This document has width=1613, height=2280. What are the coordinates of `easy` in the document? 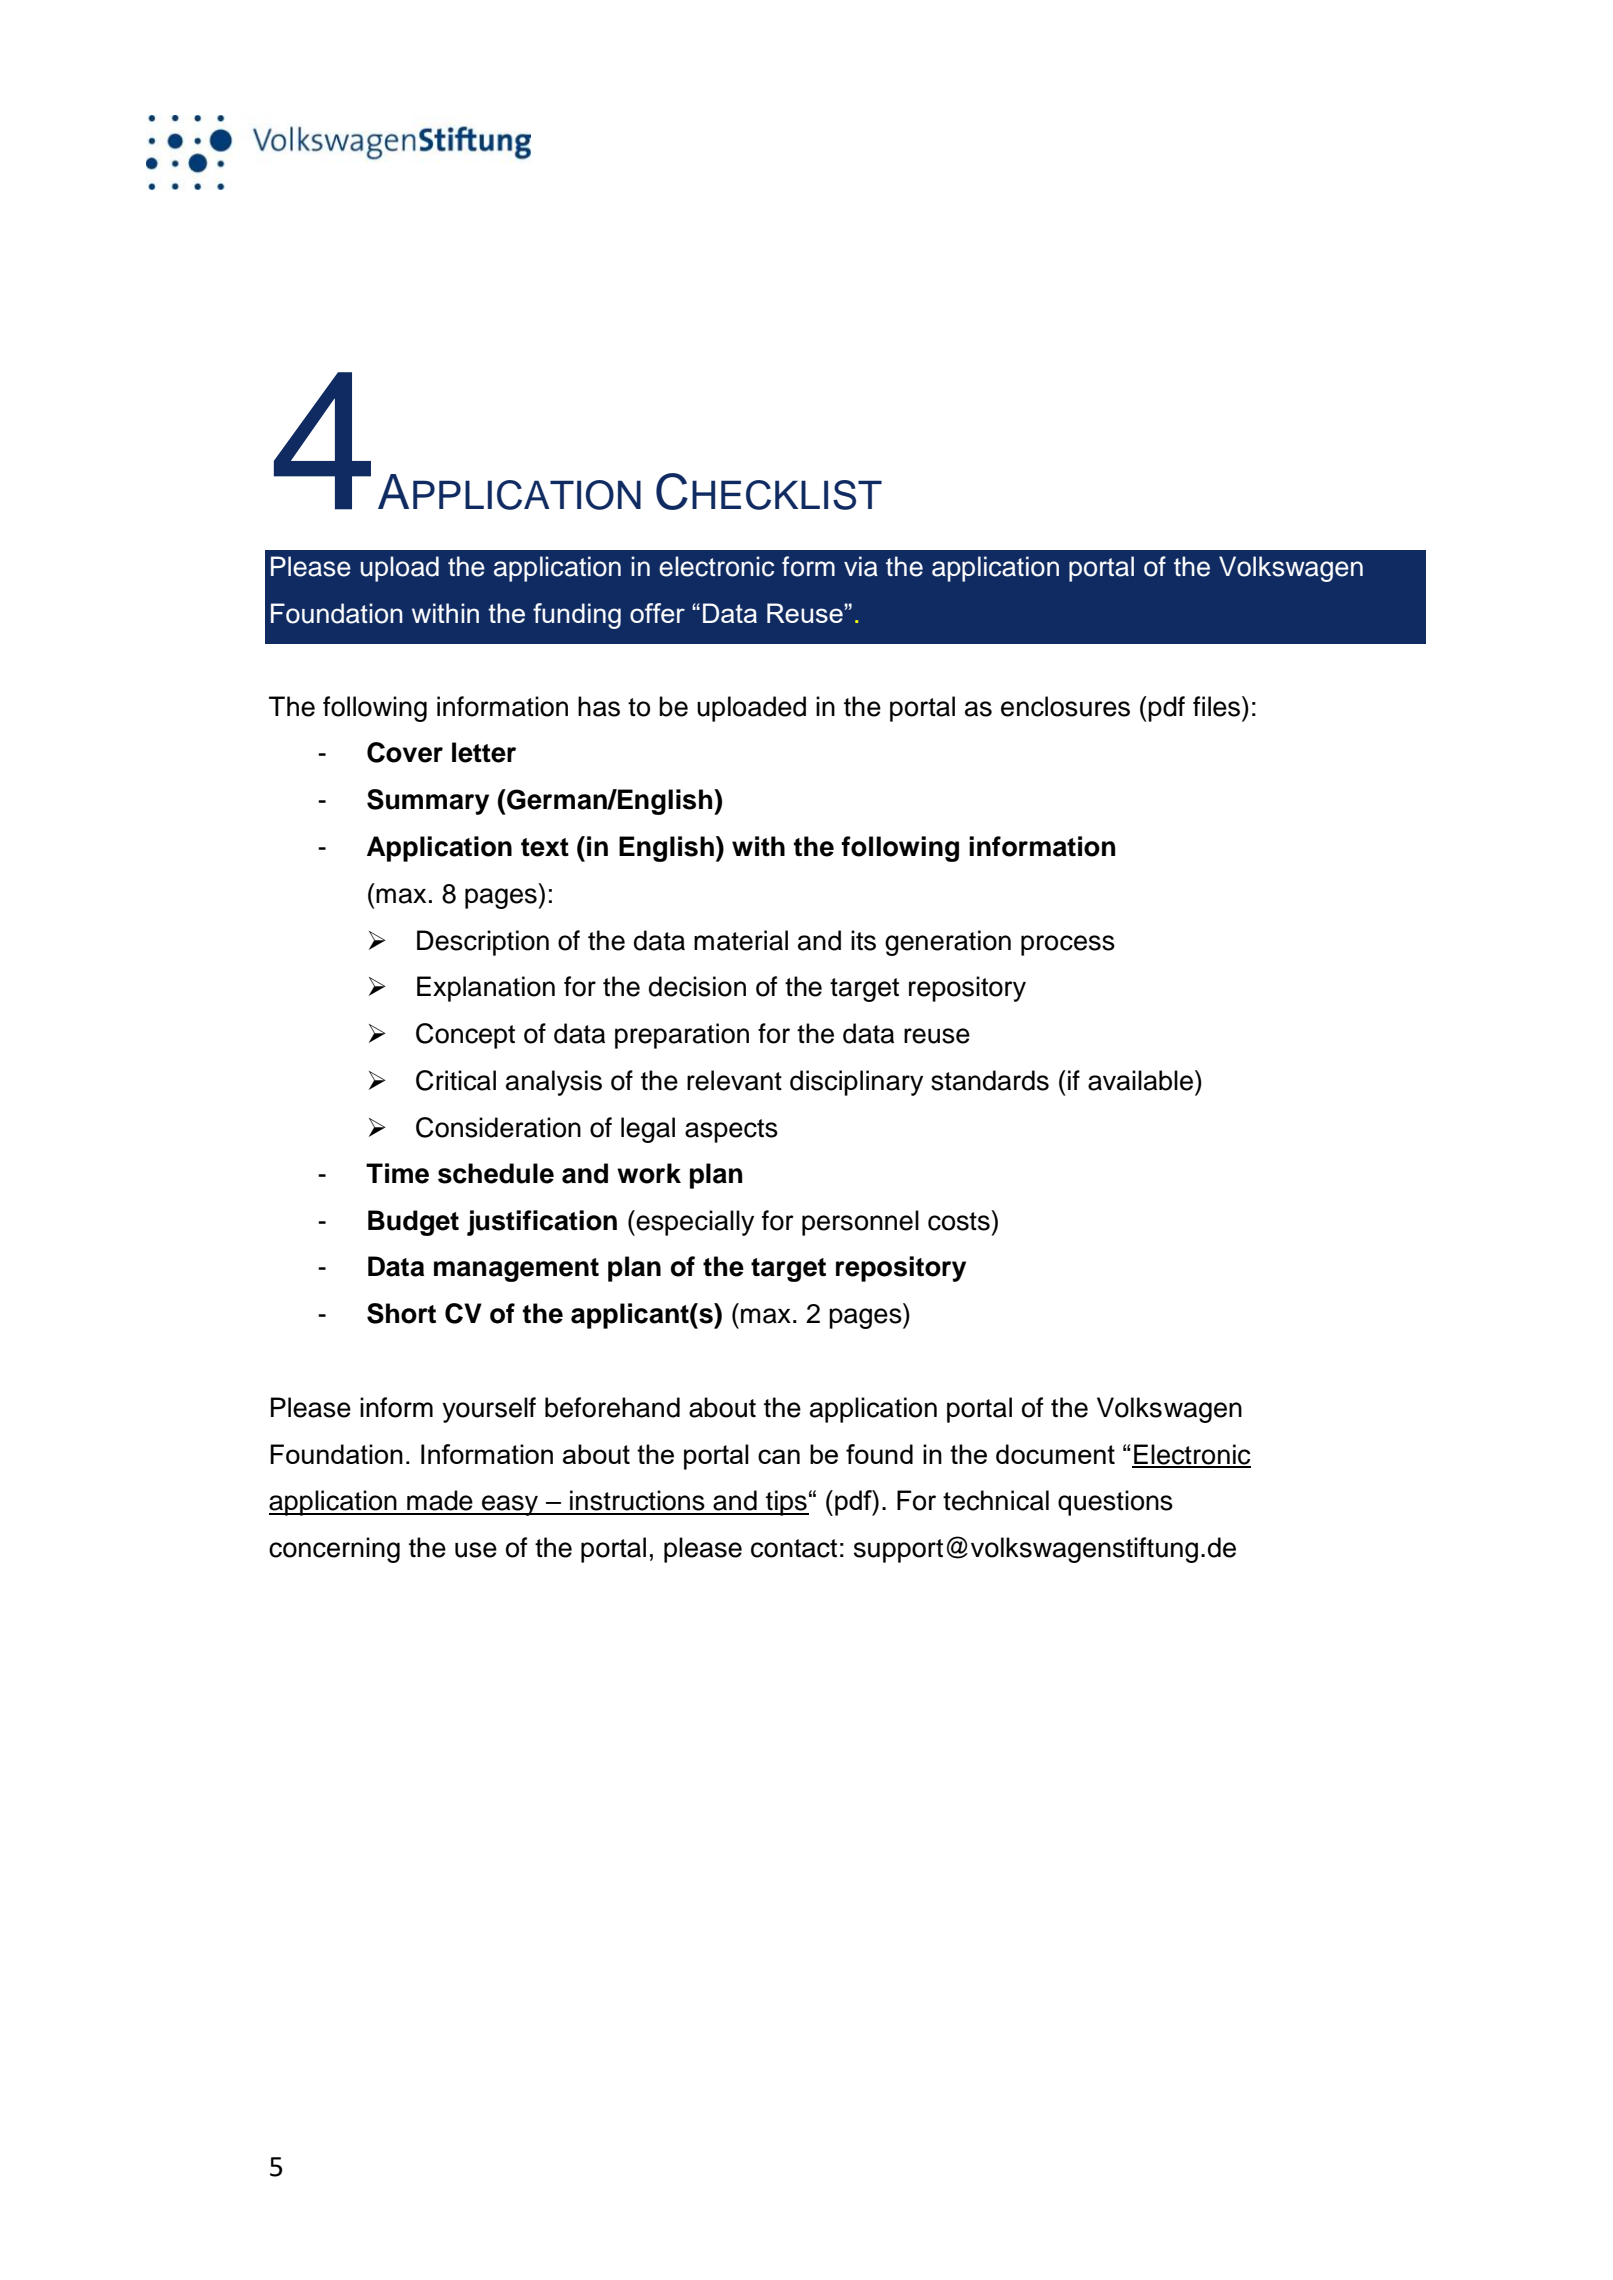 It's located at (510, 1505).
